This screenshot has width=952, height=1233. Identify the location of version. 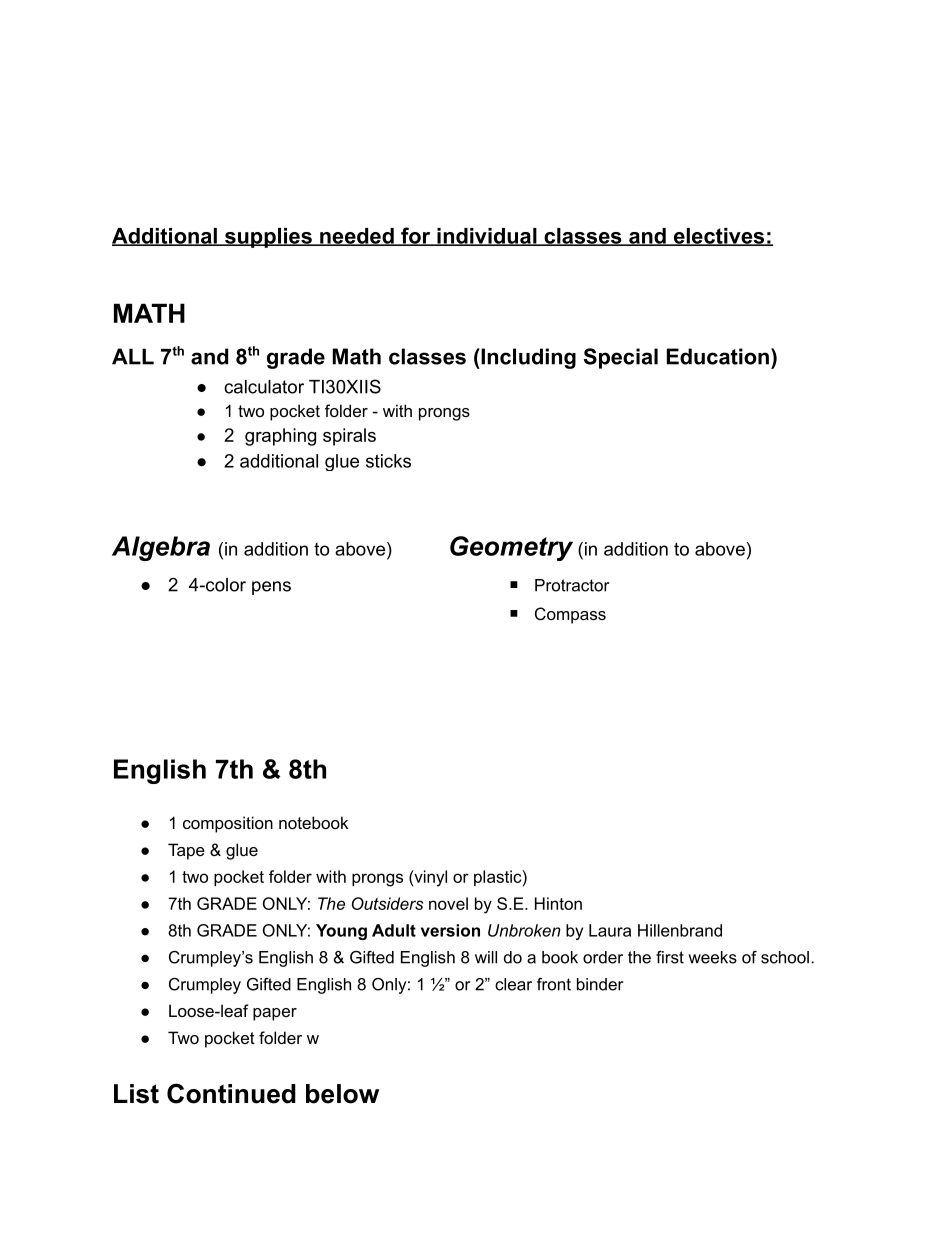
(450, 930).
